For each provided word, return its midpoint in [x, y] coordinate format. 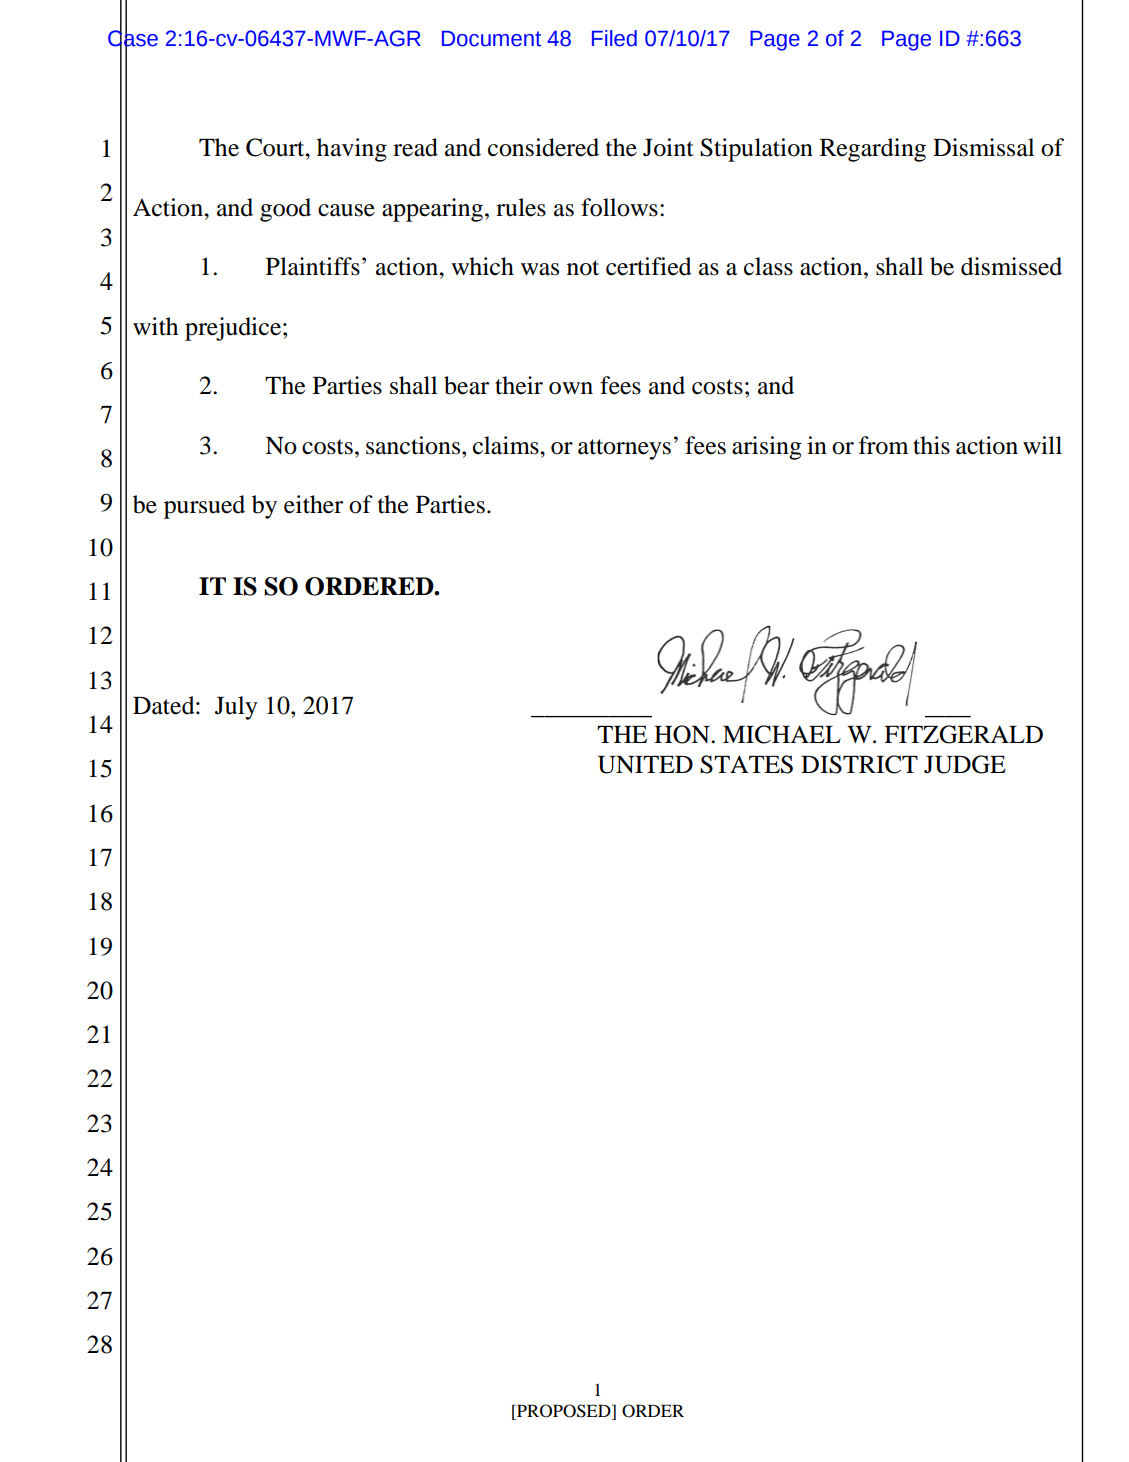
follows [619, 207]
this [931, 445]
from [883, 445]
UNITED [645, 765]
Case [133, 38]
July [236, 708]
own [571, 388]
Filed [614, 38]
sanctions [414, 445]
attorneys [624, 449]
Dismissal [983, 147]
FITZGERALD [963, 734]
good [285, 210]
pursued [204, 507]
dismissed [1011, 266]
